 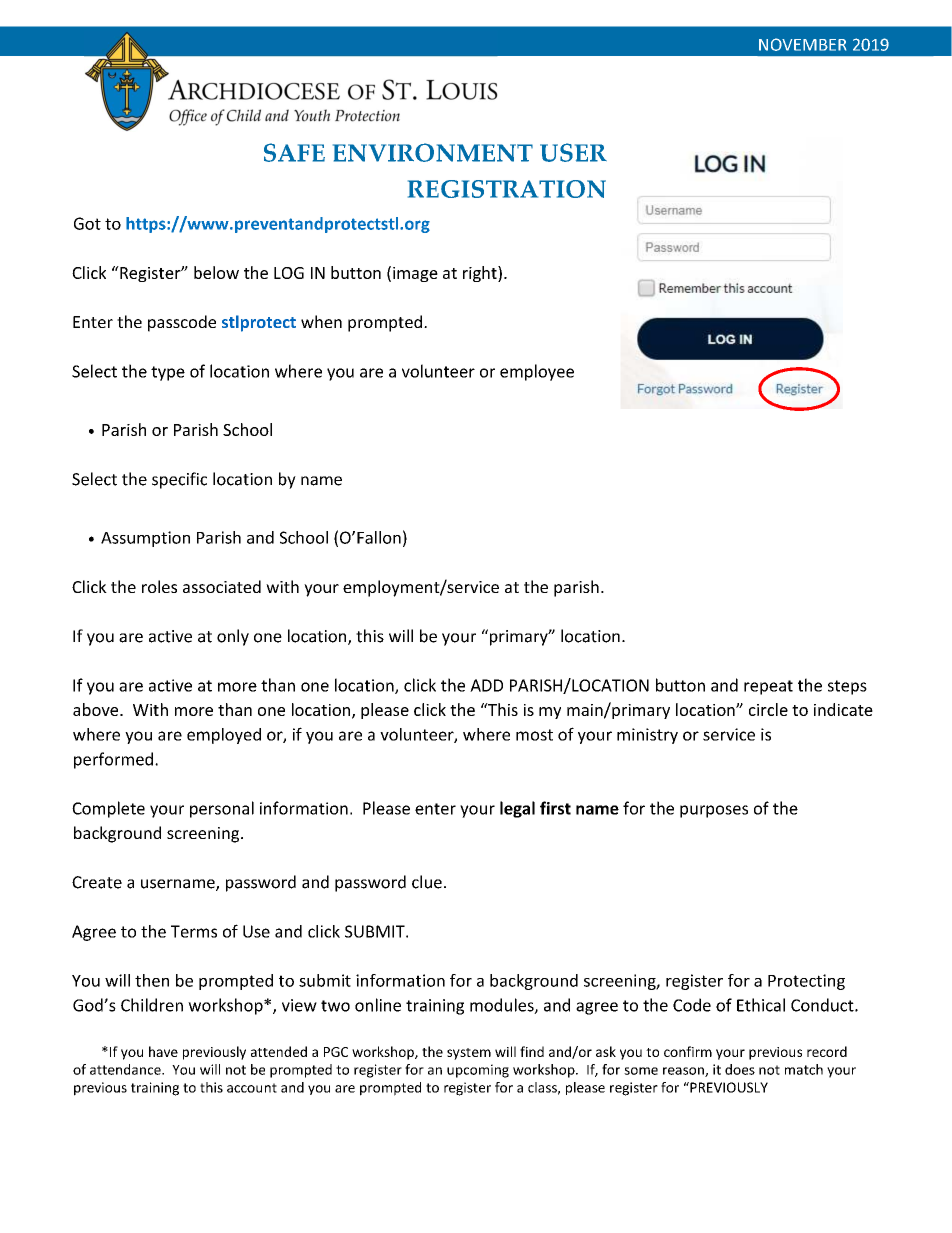 What do you see at coordinates (481, 274) in the image?
I see `right` at bounding box center [481, 274].
